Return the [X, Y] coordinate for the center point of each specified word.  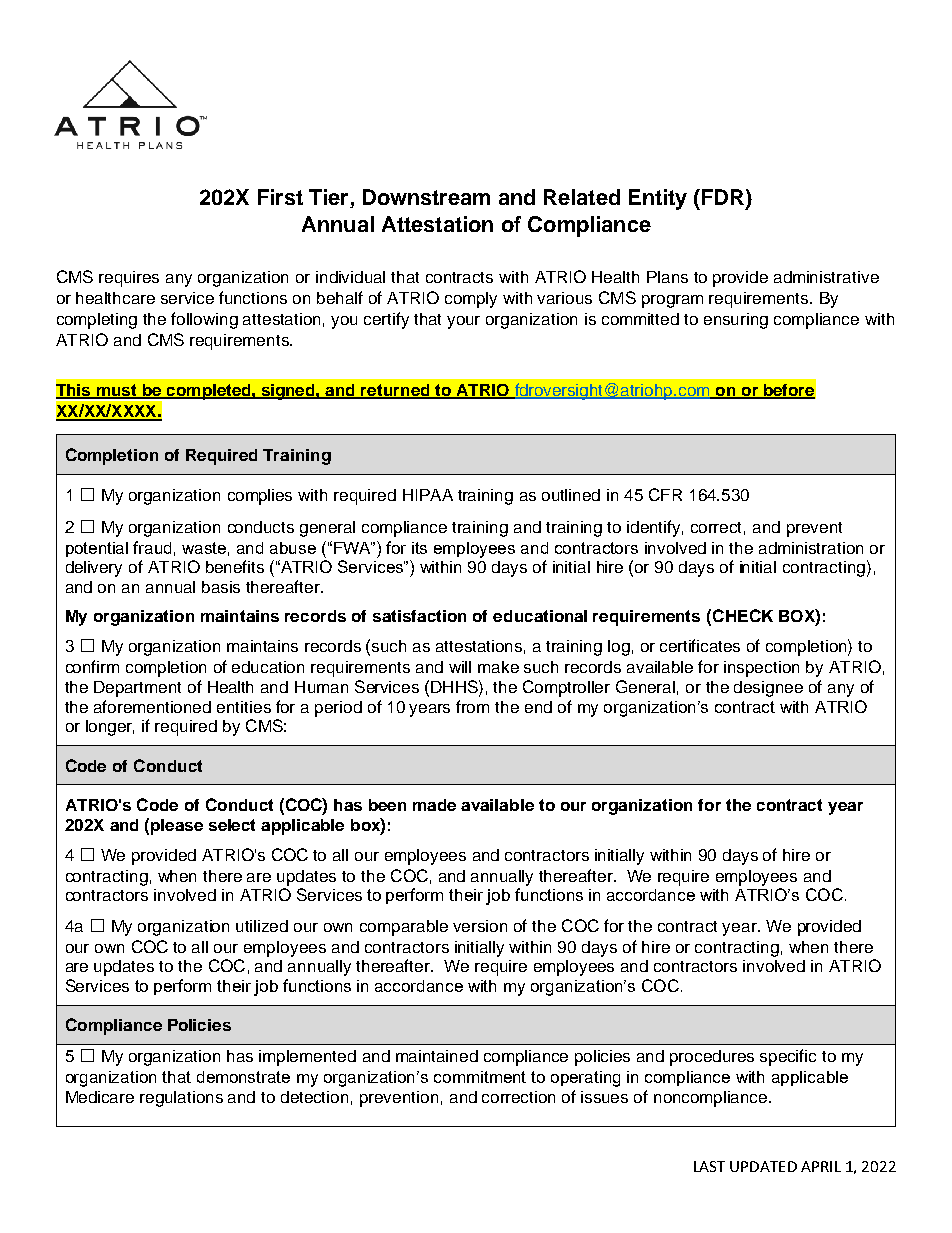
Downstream [426, 197]
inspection [761, 669]
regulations [181, 1099]
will [460, 667]
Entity [658, 199]
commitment [480, 1077]
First [280, 197]
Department [137, 689]
